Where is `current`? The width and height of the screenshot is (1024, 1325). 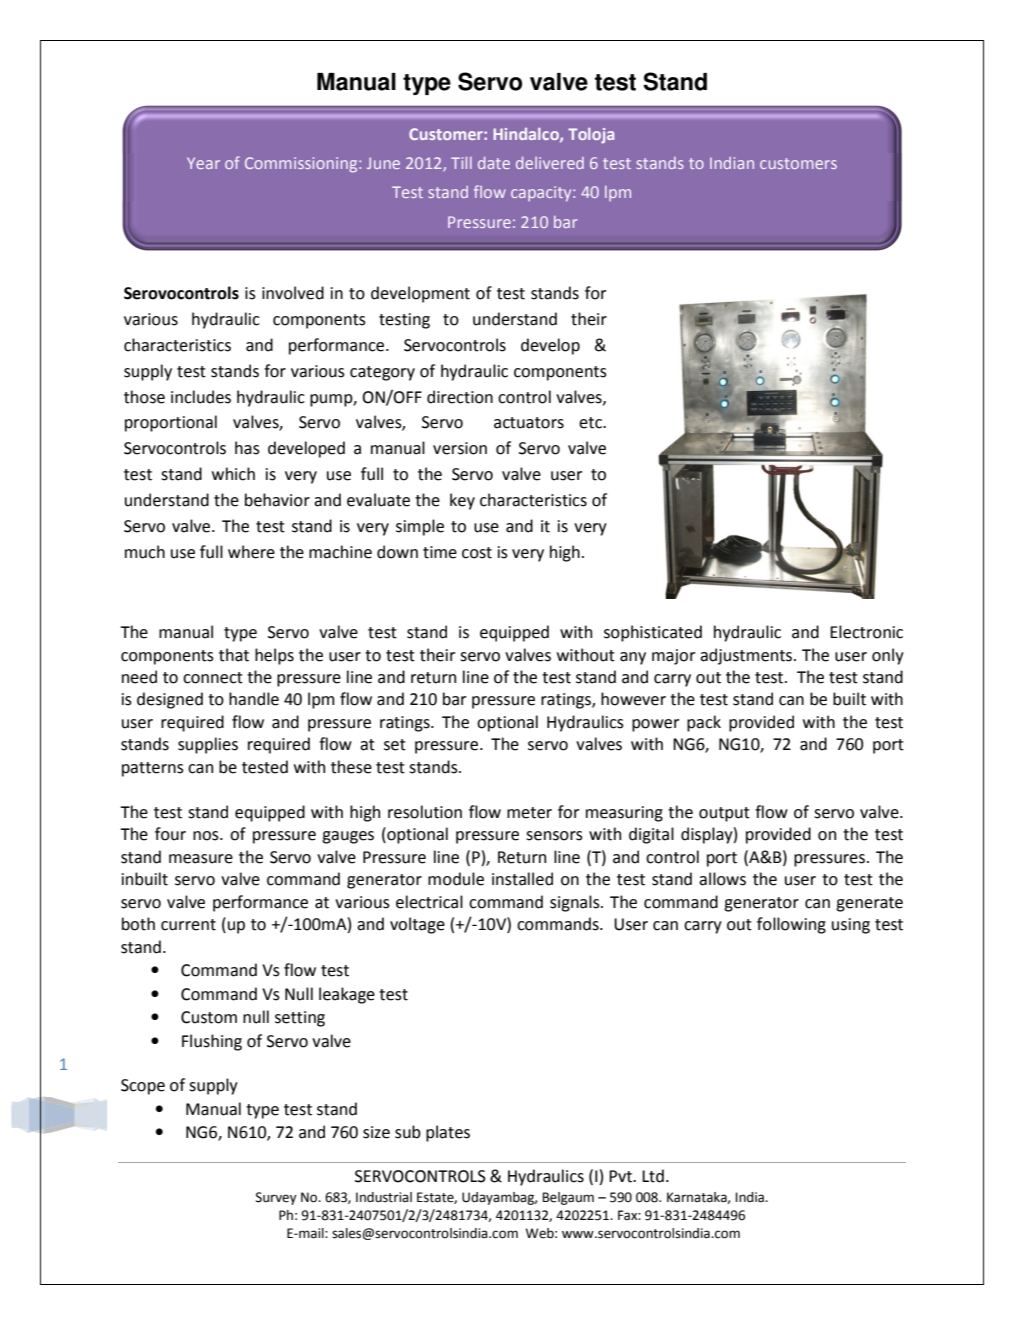 current is located at coordinates (188, 925).
